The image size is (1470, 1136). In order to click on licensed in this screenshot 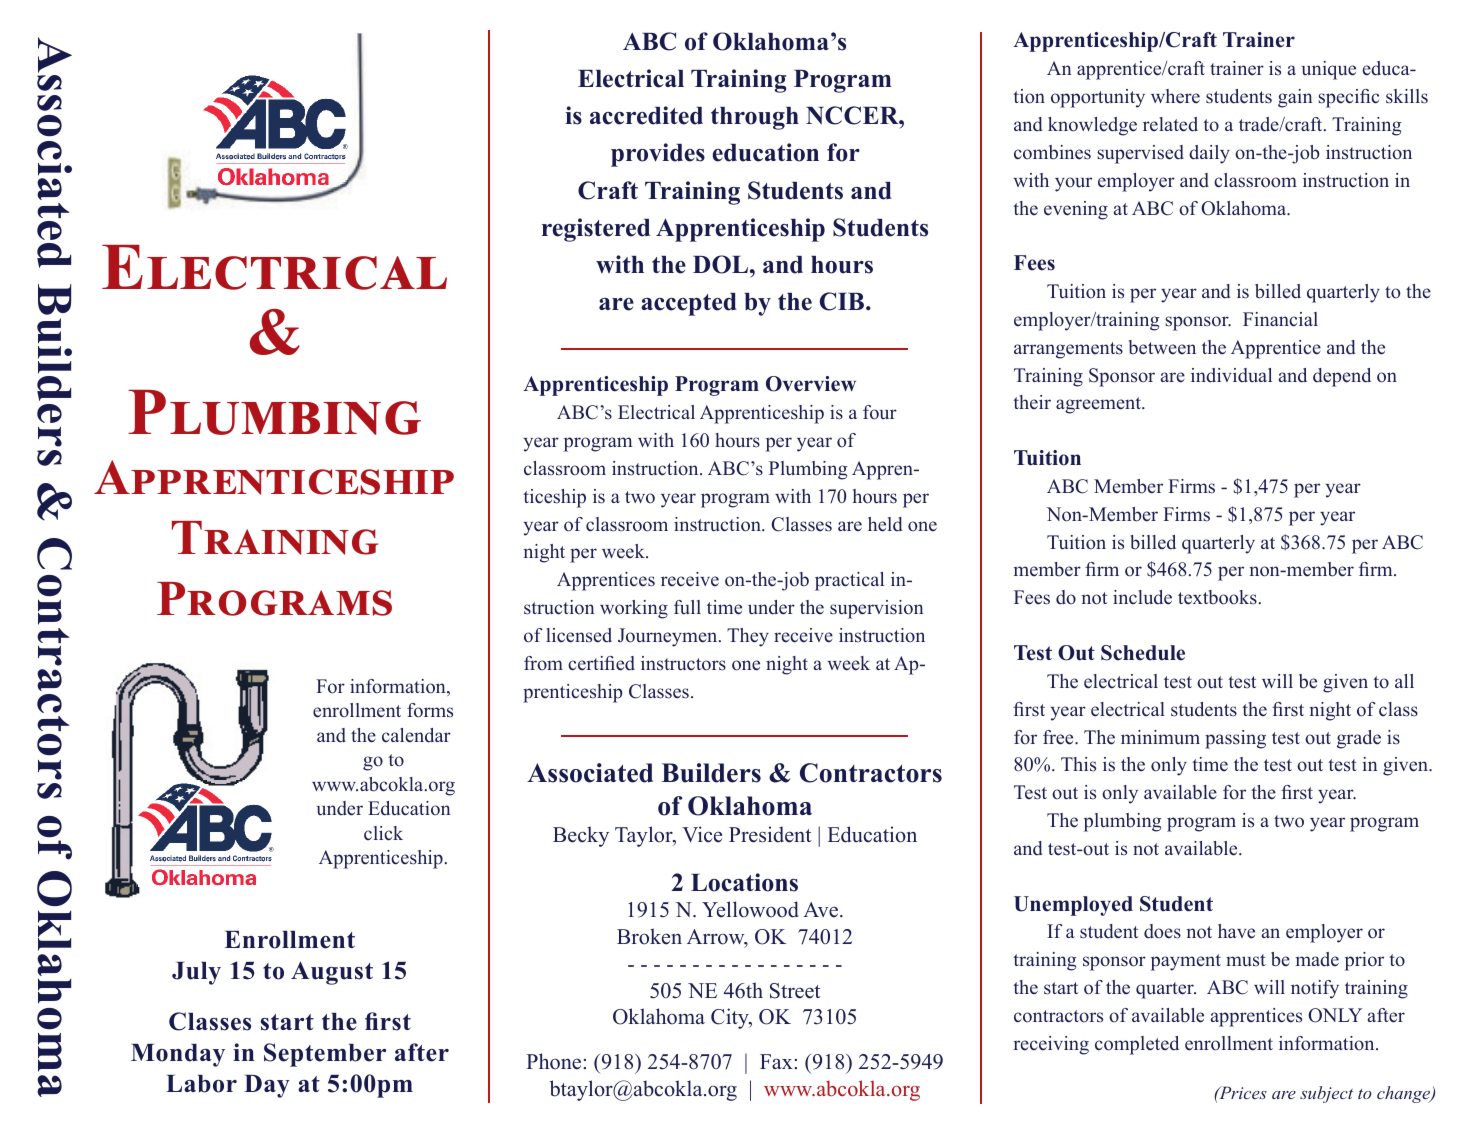, I will do `click(579, 635)`.
